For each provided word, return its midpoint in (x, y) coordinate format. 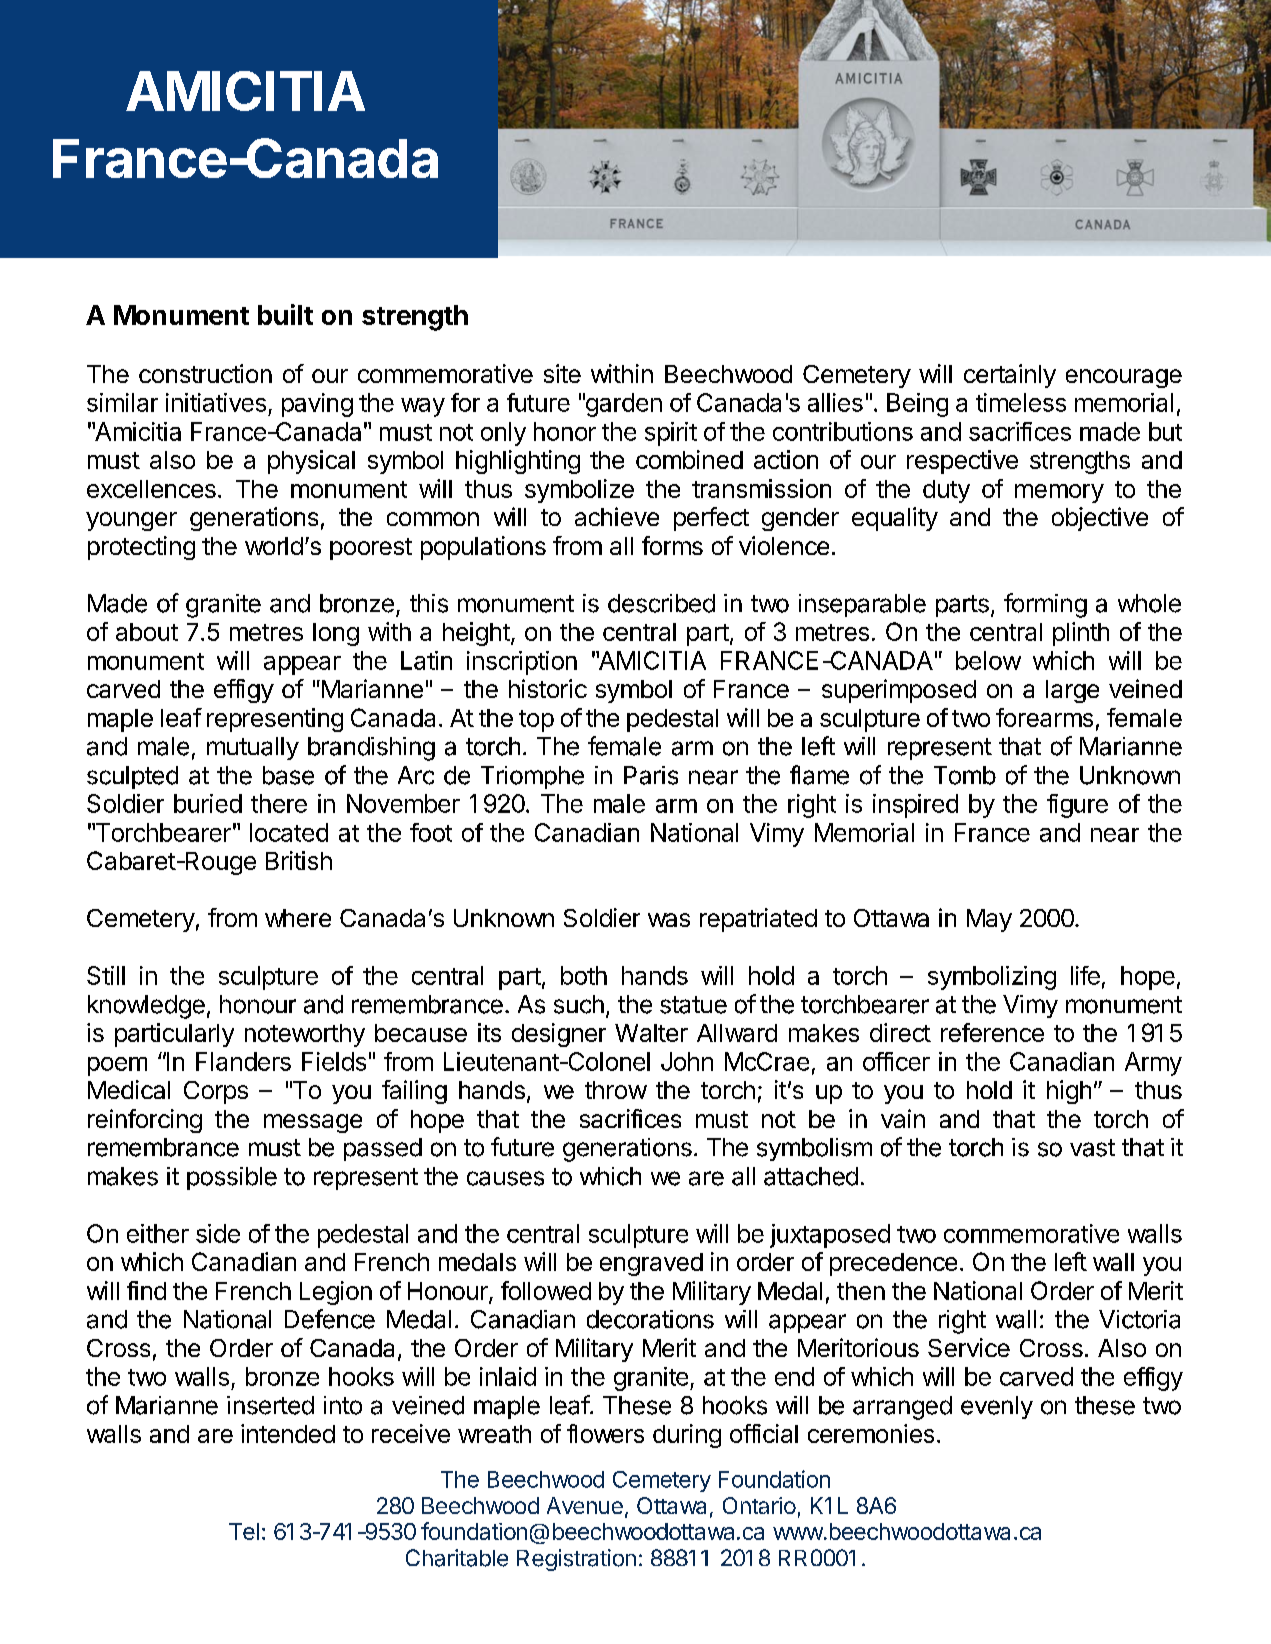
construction (205, 373)
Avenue (585, 1505)
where (298, 918)
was (669, 920)
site (562, 373)
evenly (997, 1407)
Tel (244, 1531)
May (989, 920)
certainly (1010, 376)
